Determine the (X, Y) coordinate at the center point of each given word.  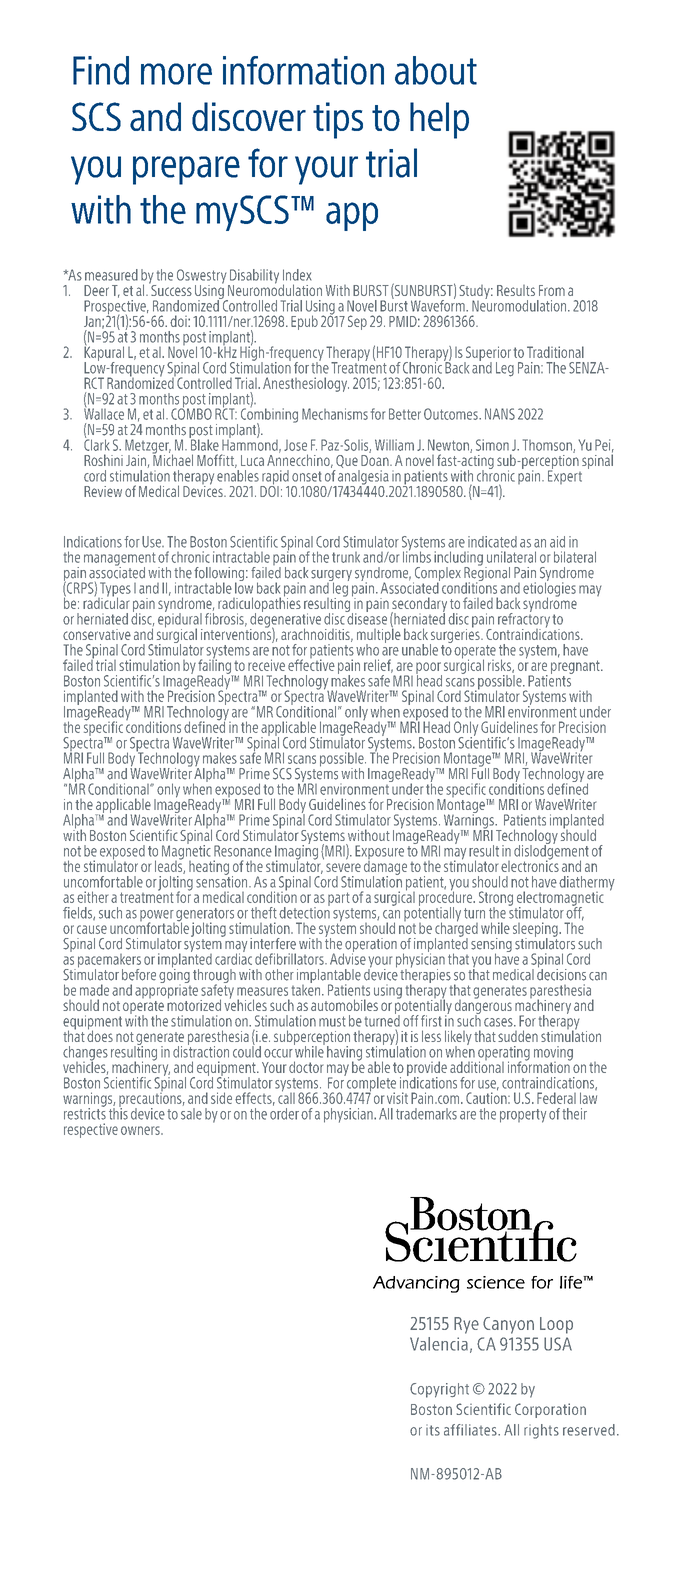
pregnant (576, 667)
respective (91, 1130)
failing (215, 666)
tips (338, 120)
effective (311, 664)
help (439, 120)
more (176, 74)
